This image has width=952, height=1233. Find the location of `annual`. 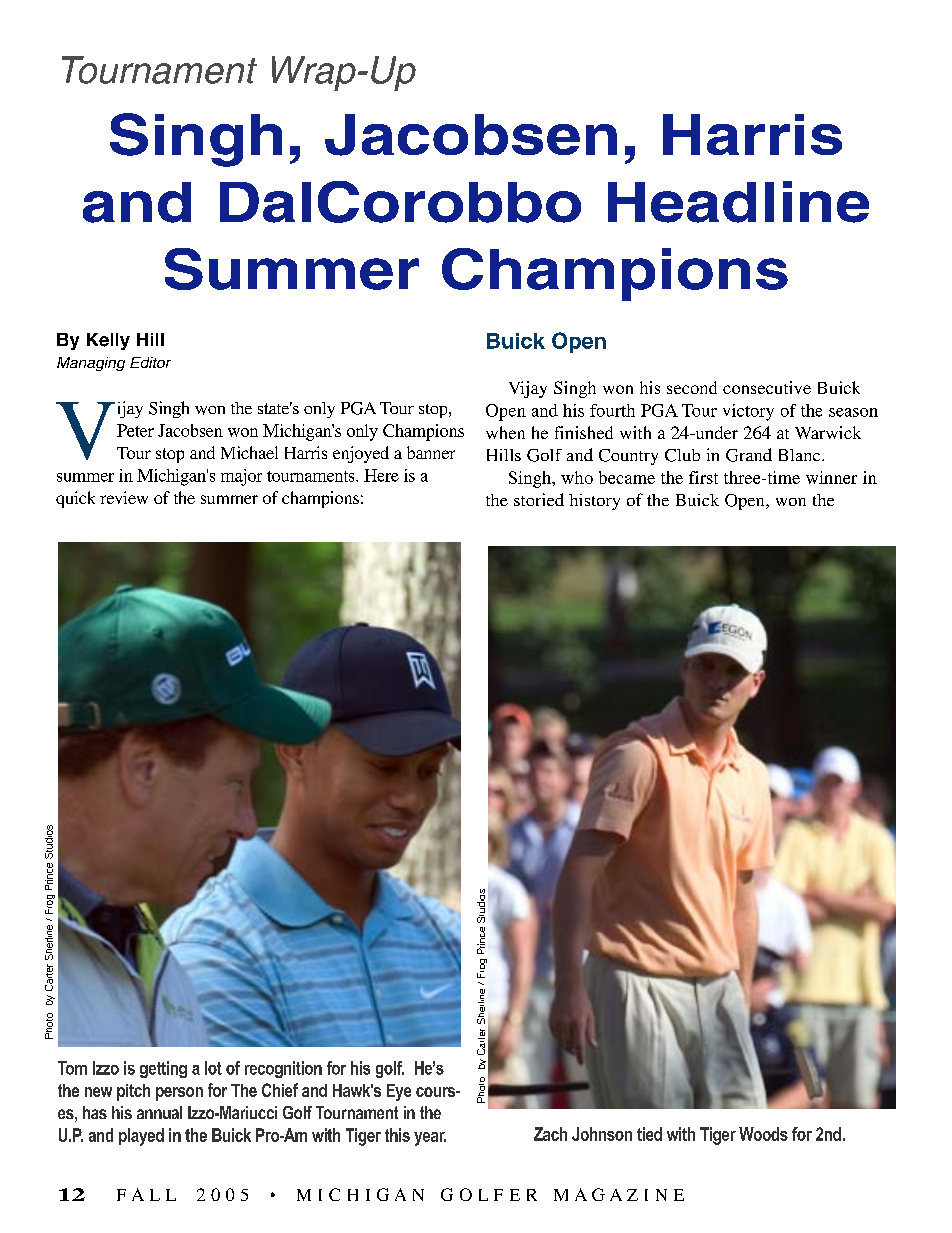

annual is located at coordinates (159, 1112).
